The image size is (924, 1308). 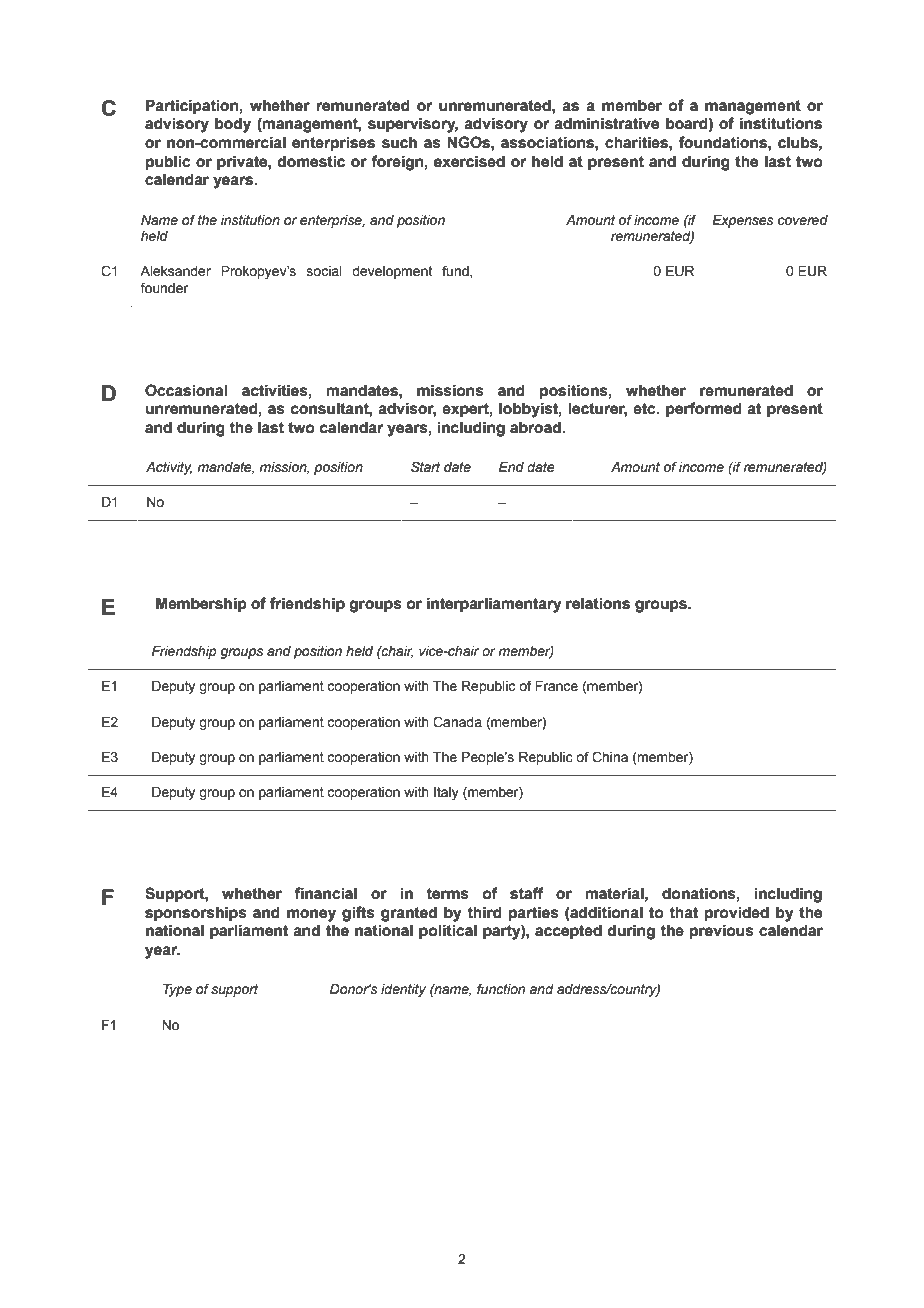 I want to click on founder, so click(x=164, y=288).
